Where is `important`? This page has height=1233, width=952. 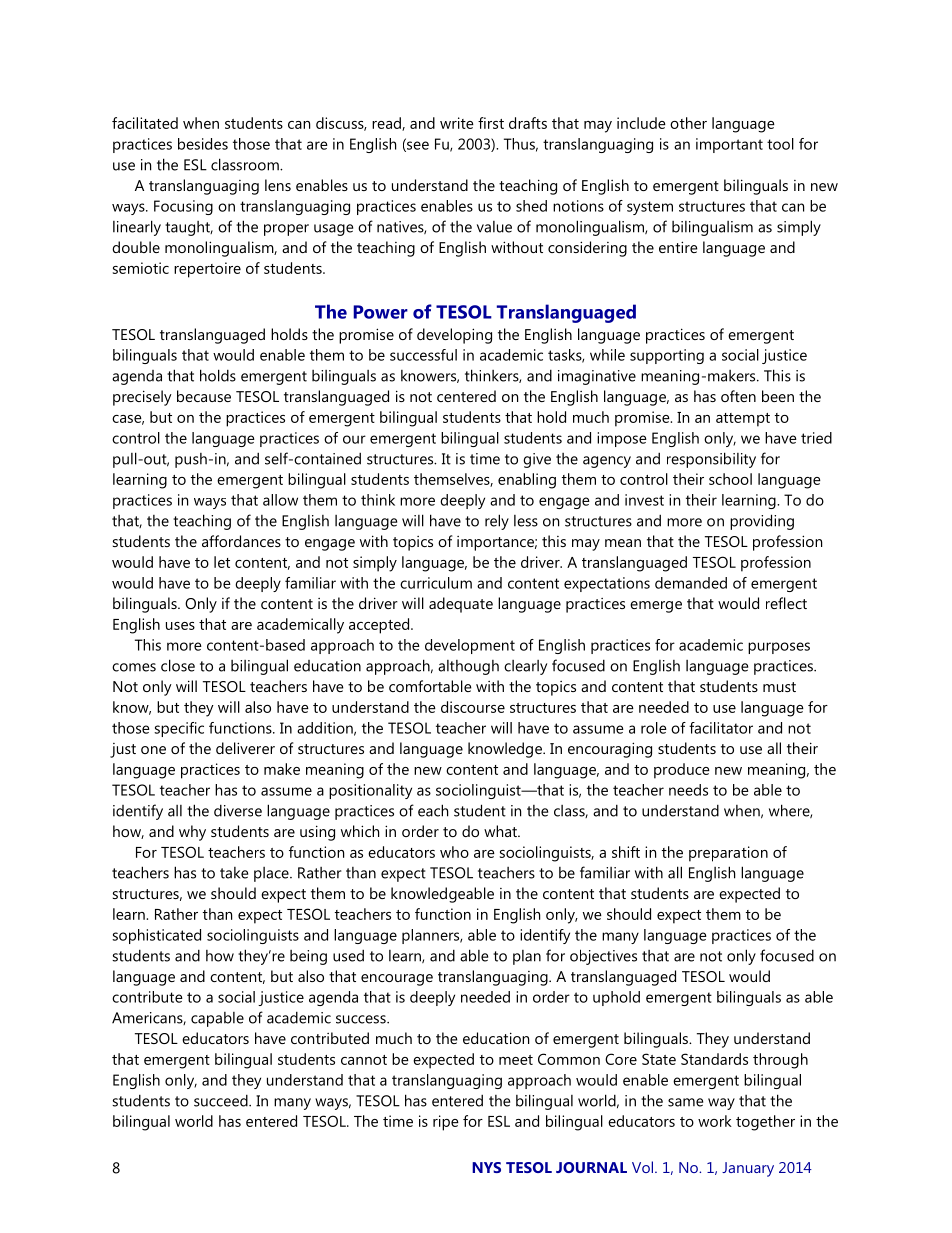
important is located at coordinates (729, 145).
